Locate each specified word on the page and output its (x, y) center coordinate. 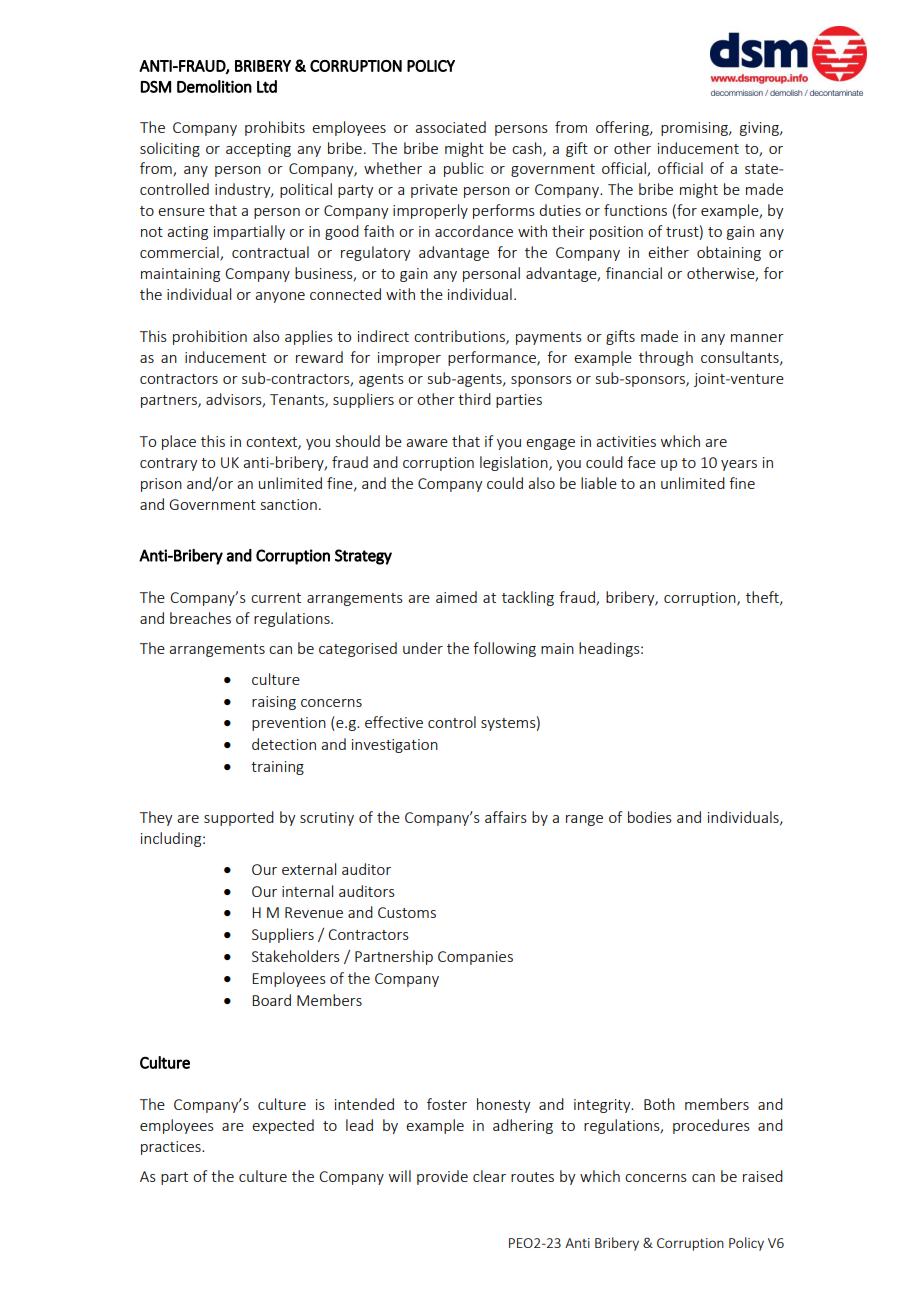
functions (635, 210)
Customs (407, 912)
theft (763, 598)
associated (450, 127)
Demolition (214, 86)
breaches (200, 618)
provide (442, 1177)
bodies (650, 817)
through (666, 358)
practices (172, 1148)
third (474, 399)
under (423, 648)
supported (239, 818)
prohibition (210, 337)
